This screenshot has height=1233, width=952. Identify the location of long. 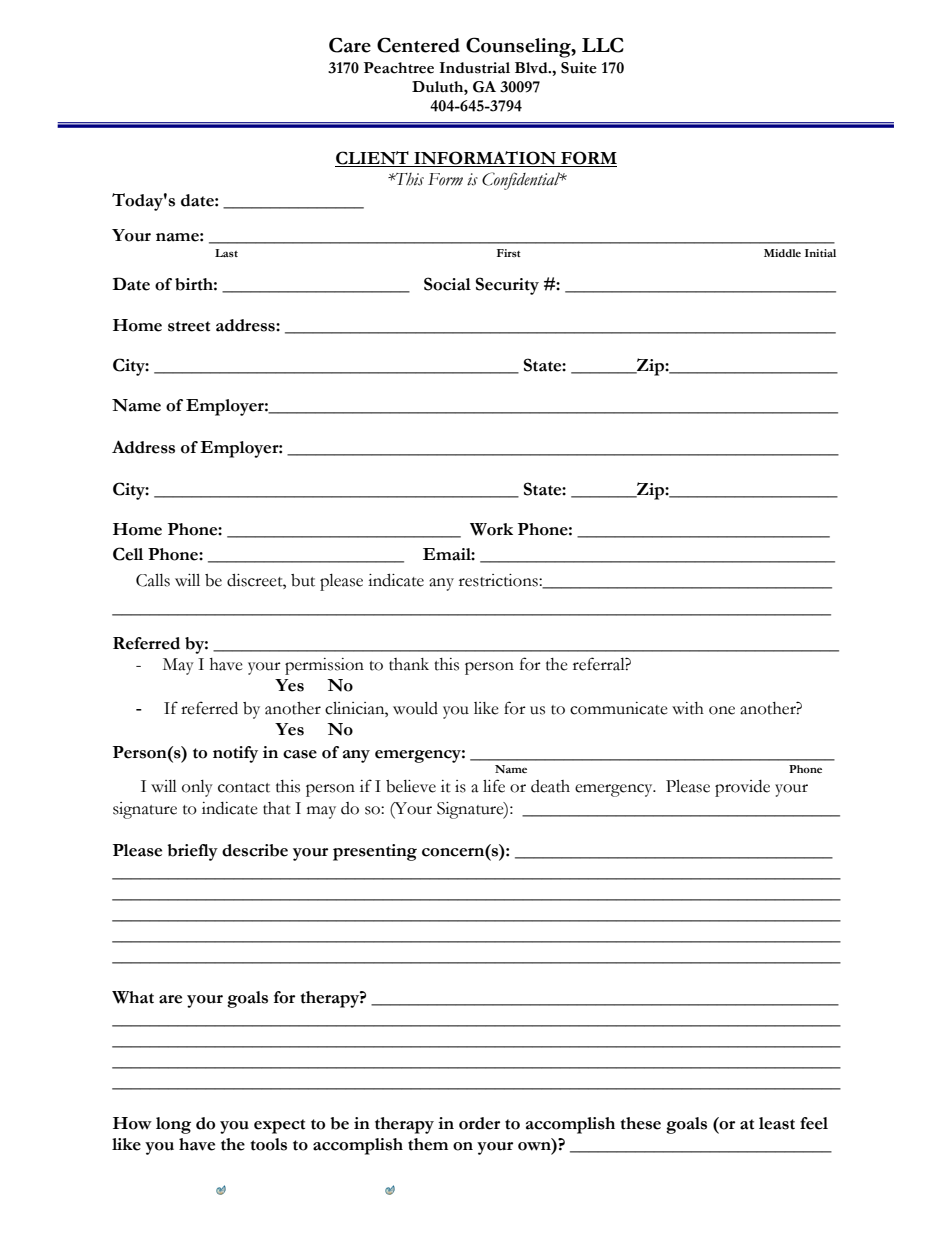
(173, 1125).
